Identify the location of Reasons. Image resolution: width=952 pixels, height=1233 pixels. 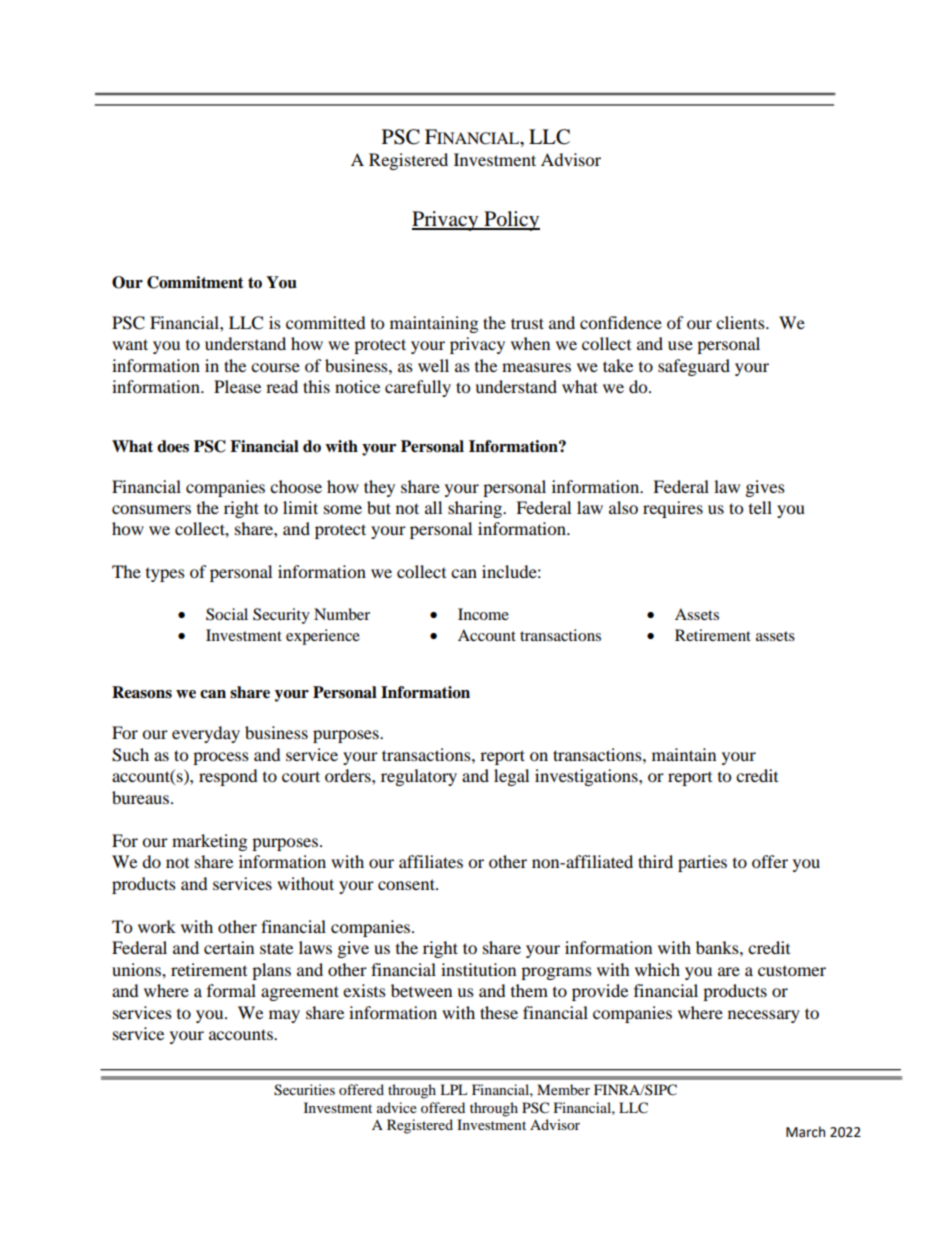
(142, 692).
